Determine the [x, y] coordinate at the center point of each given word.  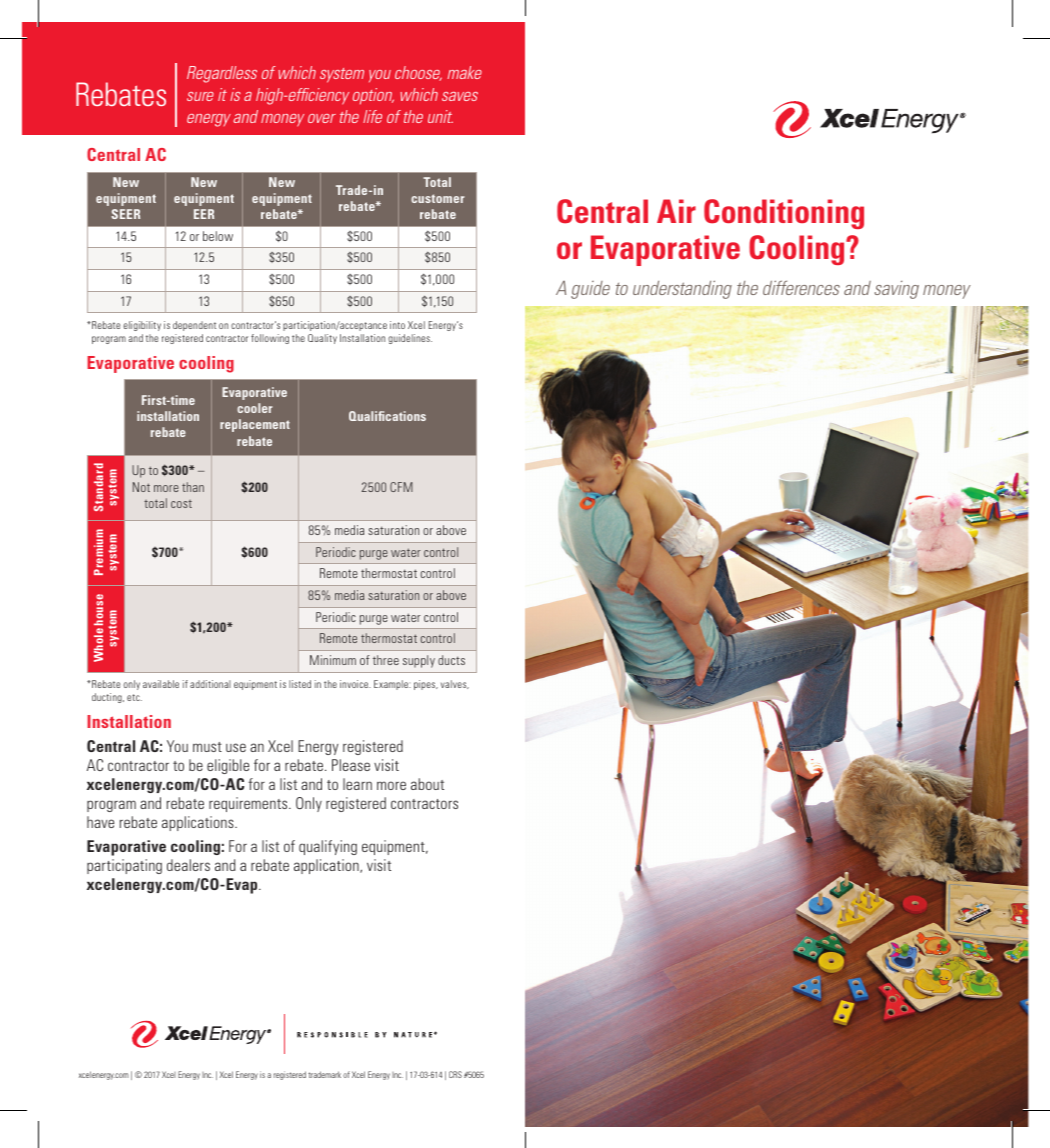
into [397, 325]
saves [460, 96]
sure [200, 96]
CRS [455, 1074]
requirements [249, 804]
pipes [426, 685]
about [427, 784]
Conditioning [784, 214]
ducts [451, 660]
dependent [194, 326]
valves [455, 684]
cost [181, 504]
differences [801, 287]
